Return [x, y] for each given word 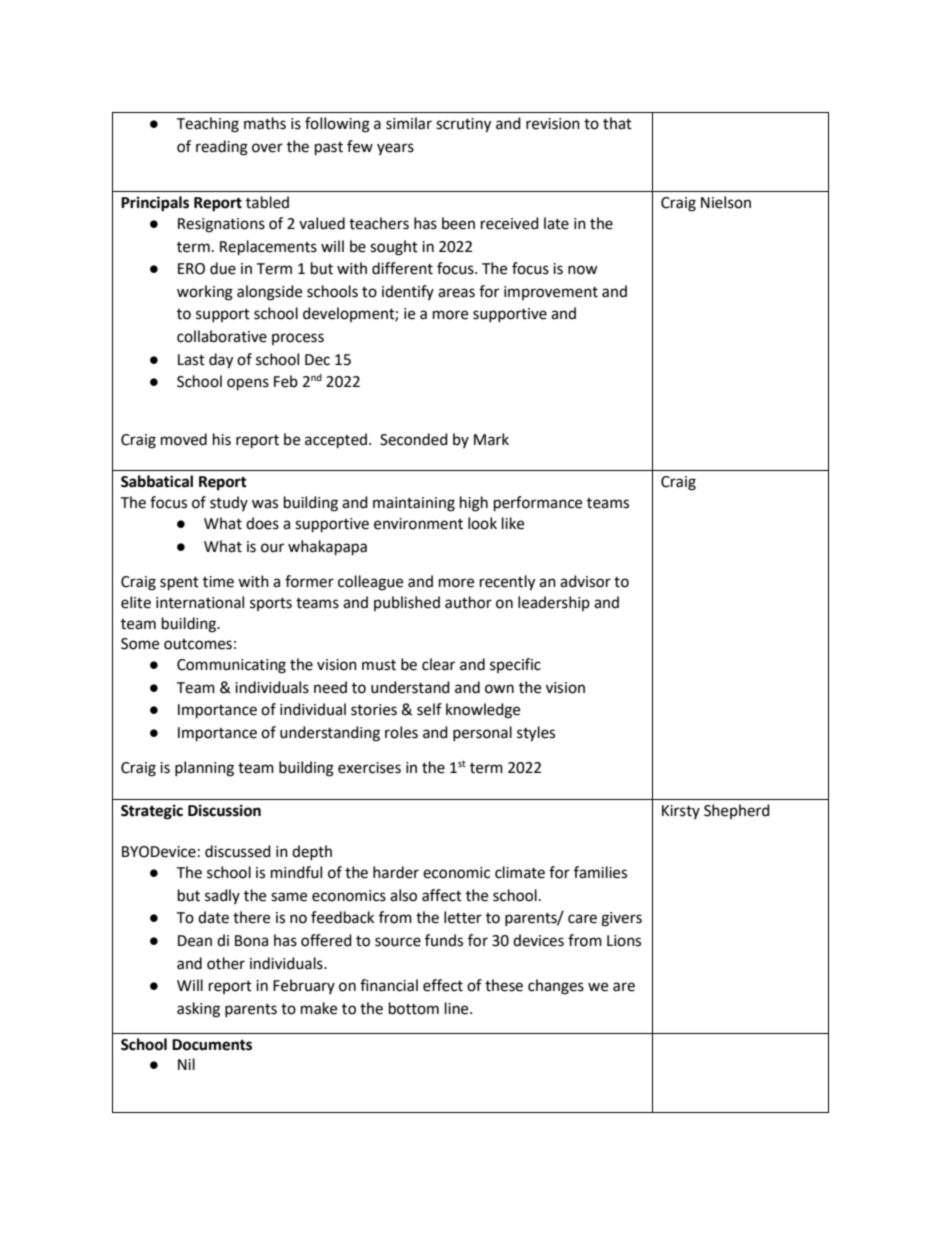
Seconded [414, 439]
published [407, 603]
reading [222, 148]
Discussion [224, 810]
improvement [551, 293]
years [395, 149]
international [200, 602]
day [221, 361]
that [617, 123]
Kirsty [681, 812]
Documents [212, 1045]
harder [396, 872]
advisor [585, 581]
